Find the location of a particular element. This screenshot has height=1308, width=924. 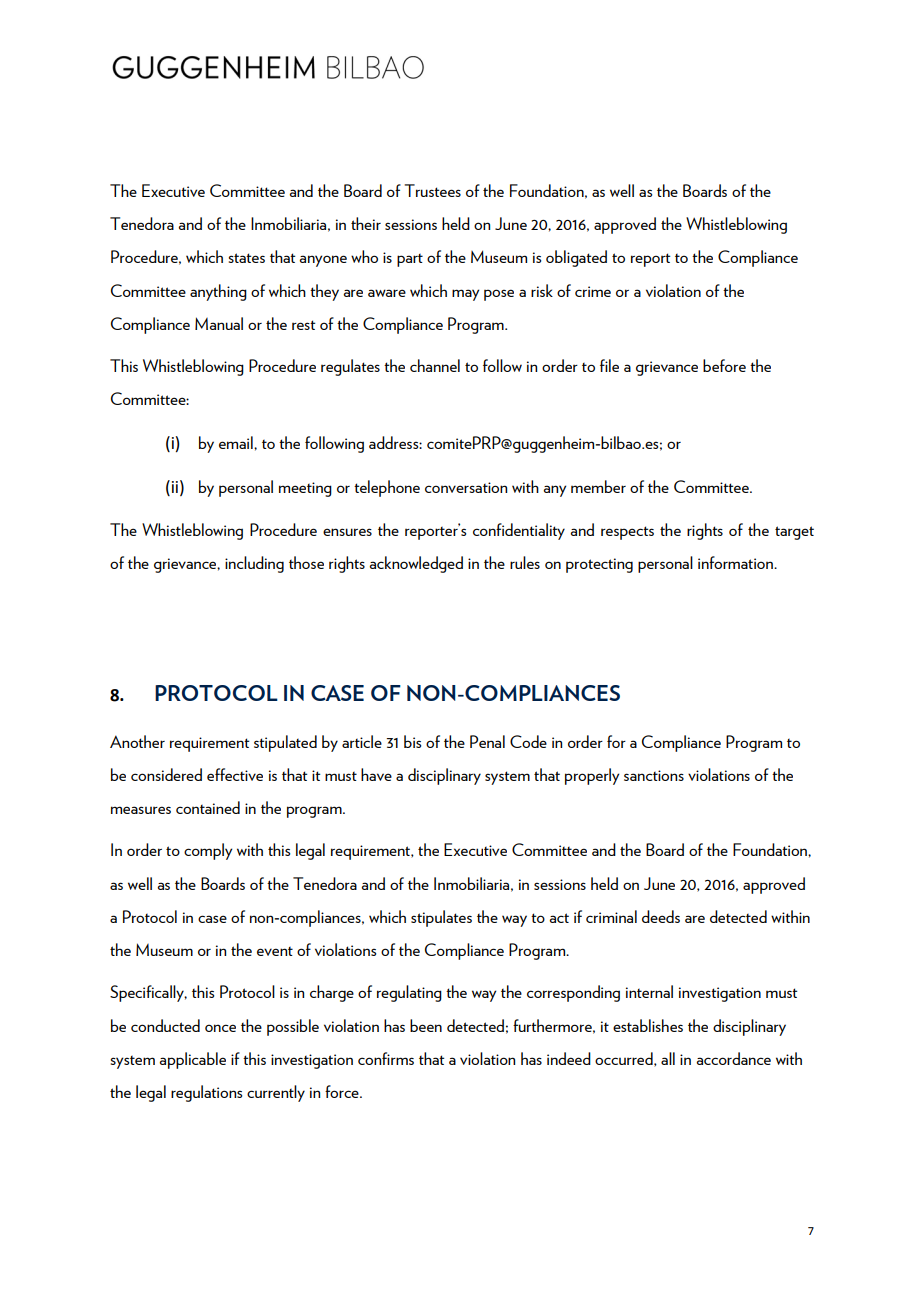

states is located at coordinates (247, 258).
